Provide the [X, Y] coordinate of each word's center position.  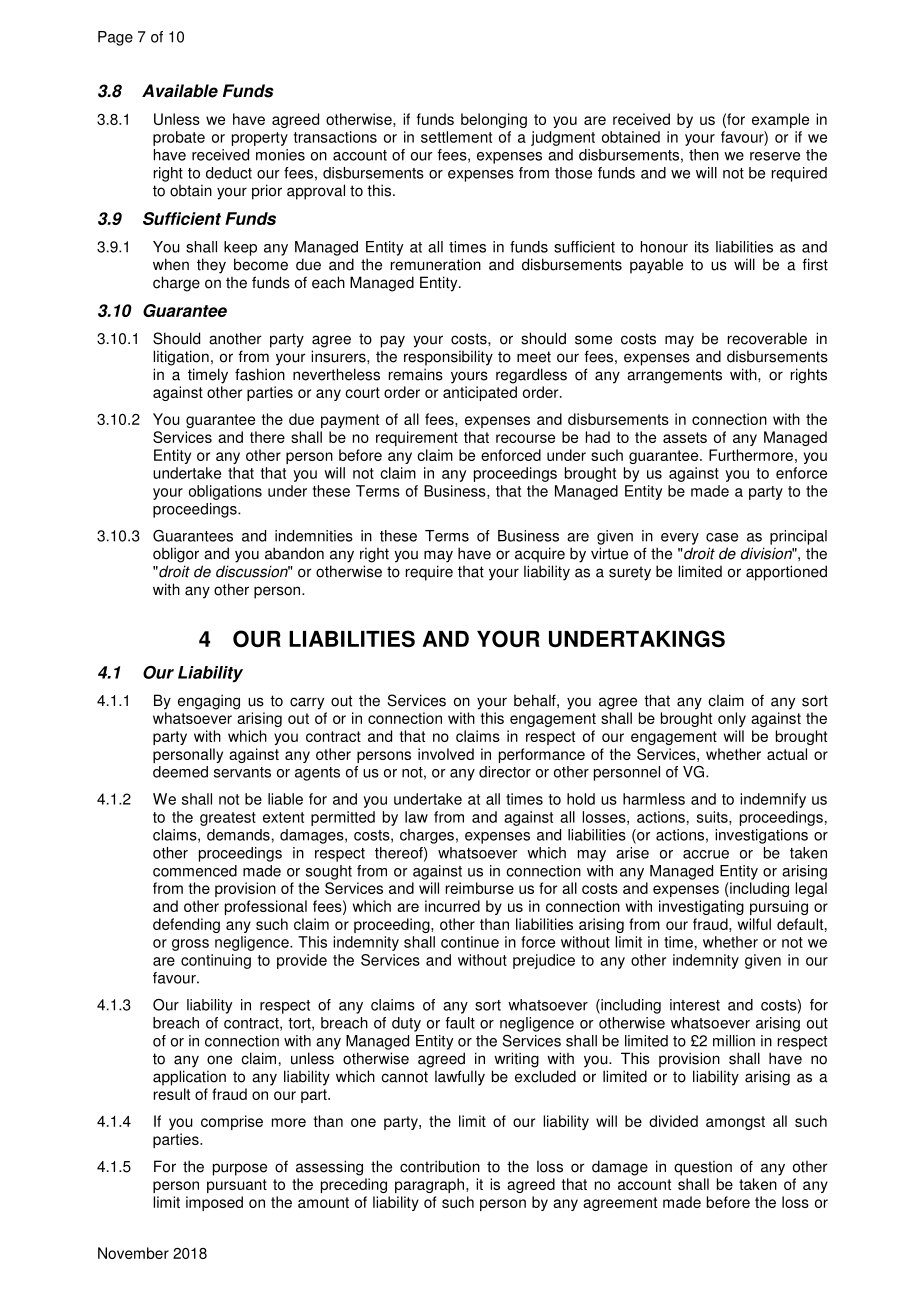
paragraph [431, 1185]
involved [446, 754]
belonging [494, 120]
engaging [209, 702]
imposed [214, 1203]
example [780, 120]
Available [180, 91]
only [732, 719]
